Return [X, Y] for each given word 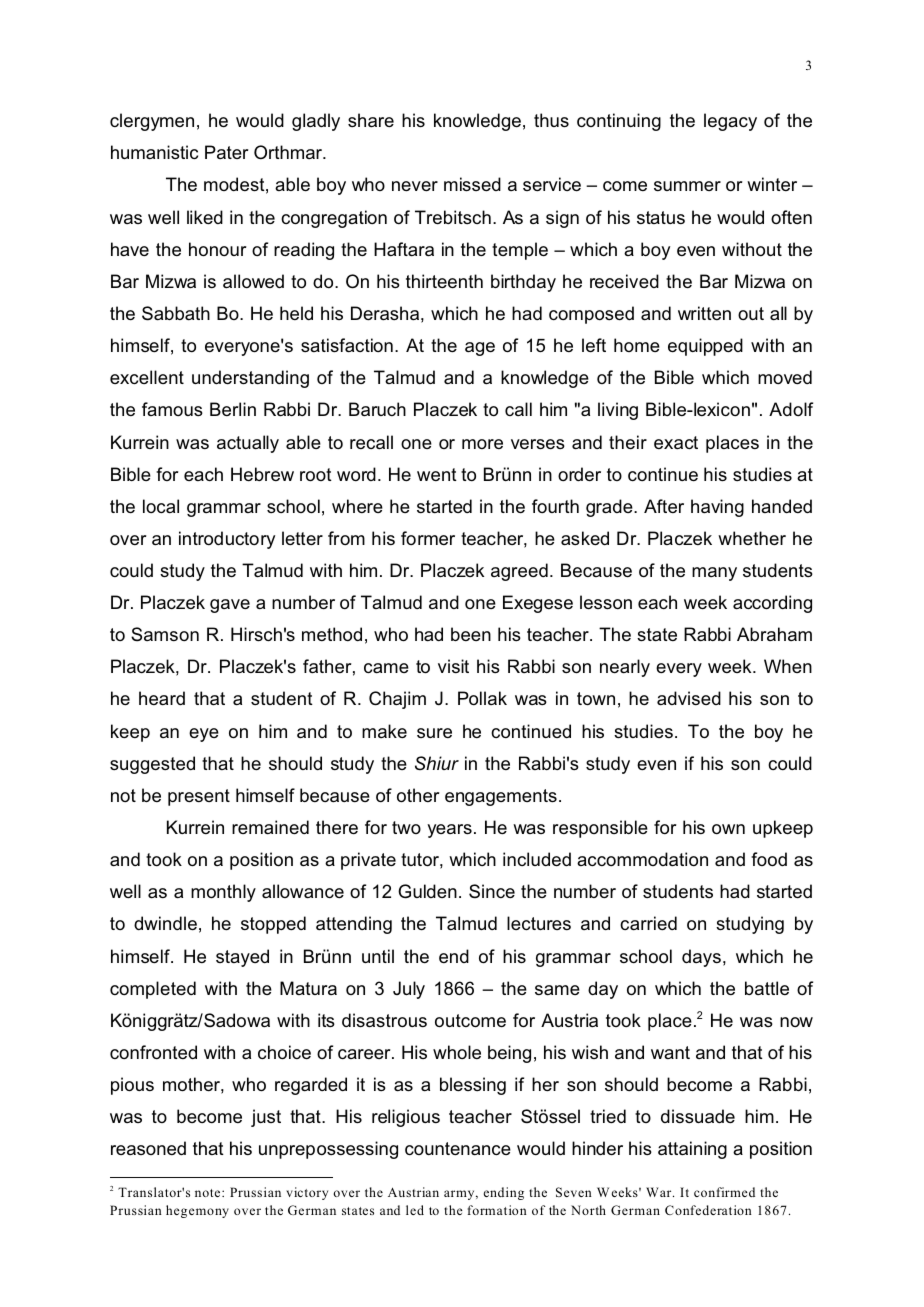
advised [689, 698]
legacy [730, 122]
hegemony [197, 1211]
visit [453, 666]
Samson [165, 634]
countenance [458, 1149]
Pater [226, 152]
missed [472, 184]
